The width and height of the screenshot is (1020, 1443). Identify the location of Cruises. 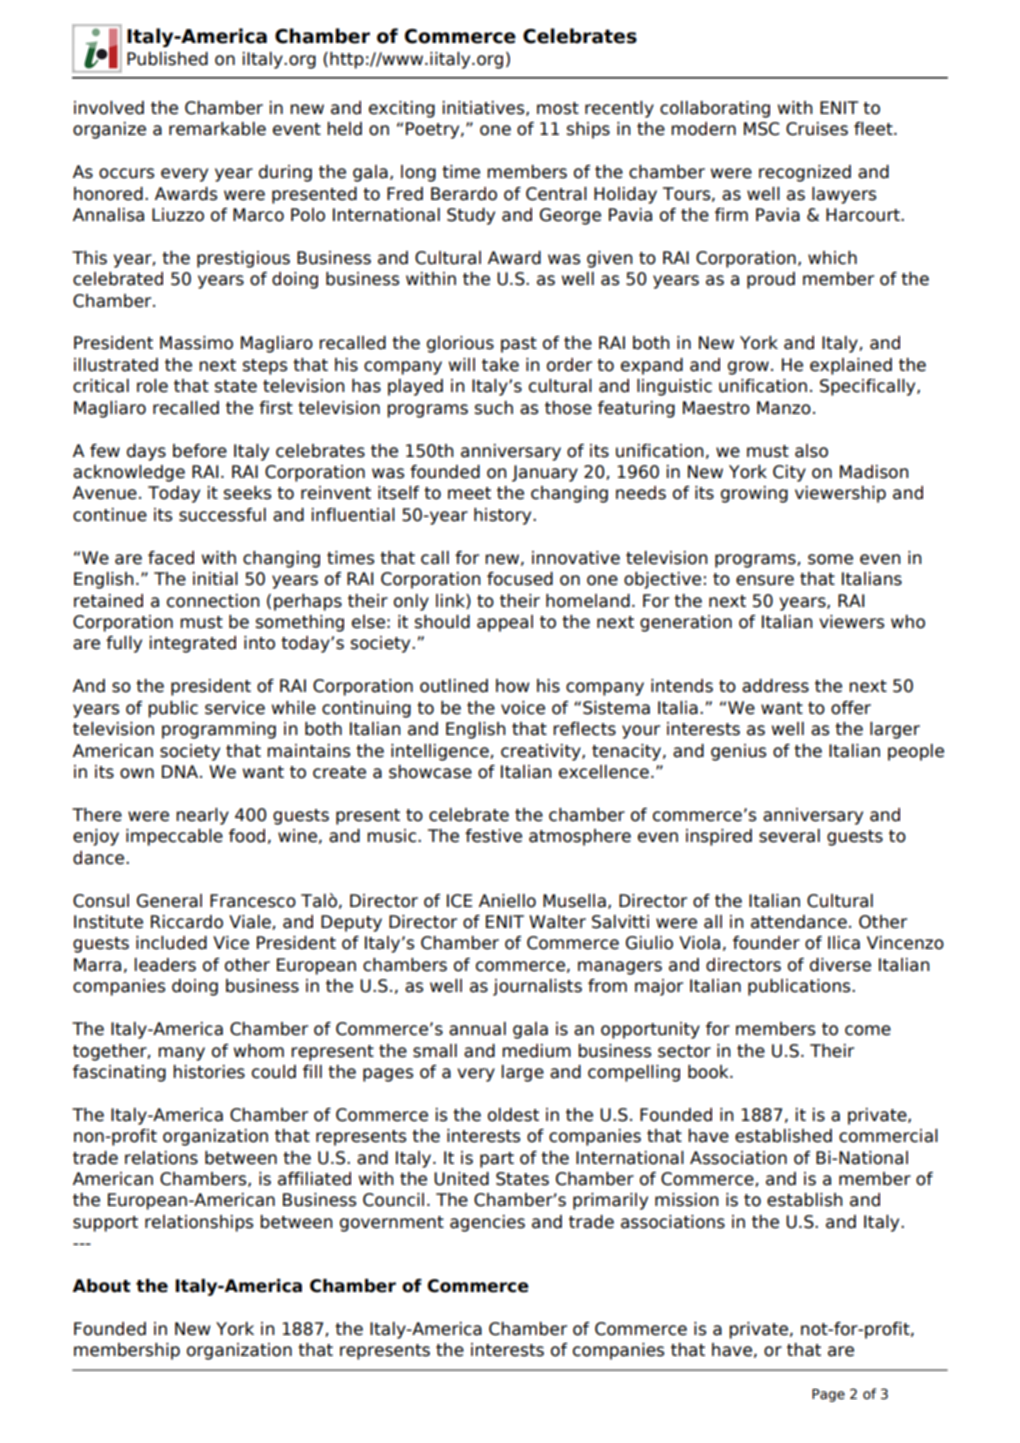
(817, 129).
